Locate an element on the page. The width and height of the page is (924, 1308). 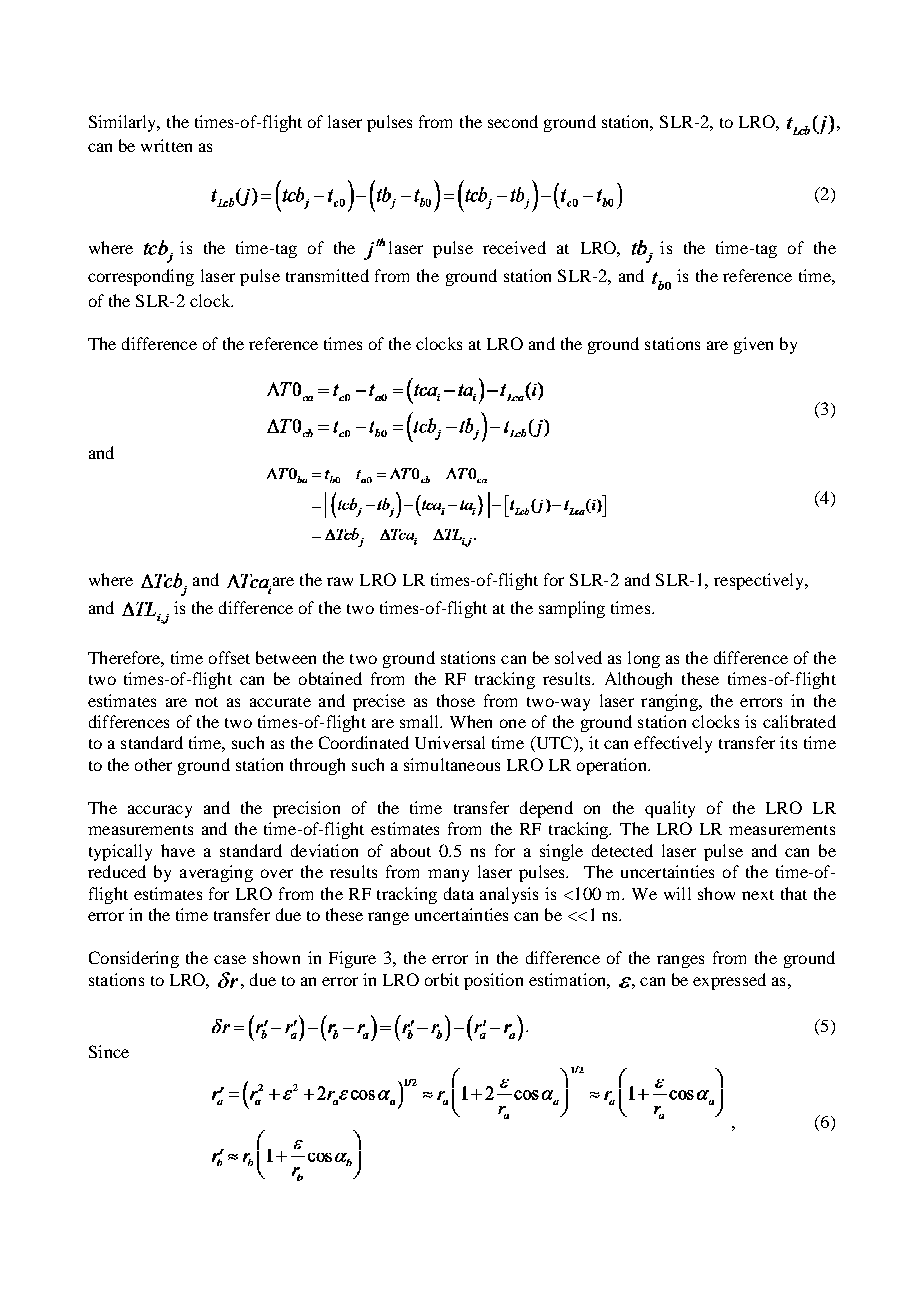
quality is located at coordinates (670, 809).
